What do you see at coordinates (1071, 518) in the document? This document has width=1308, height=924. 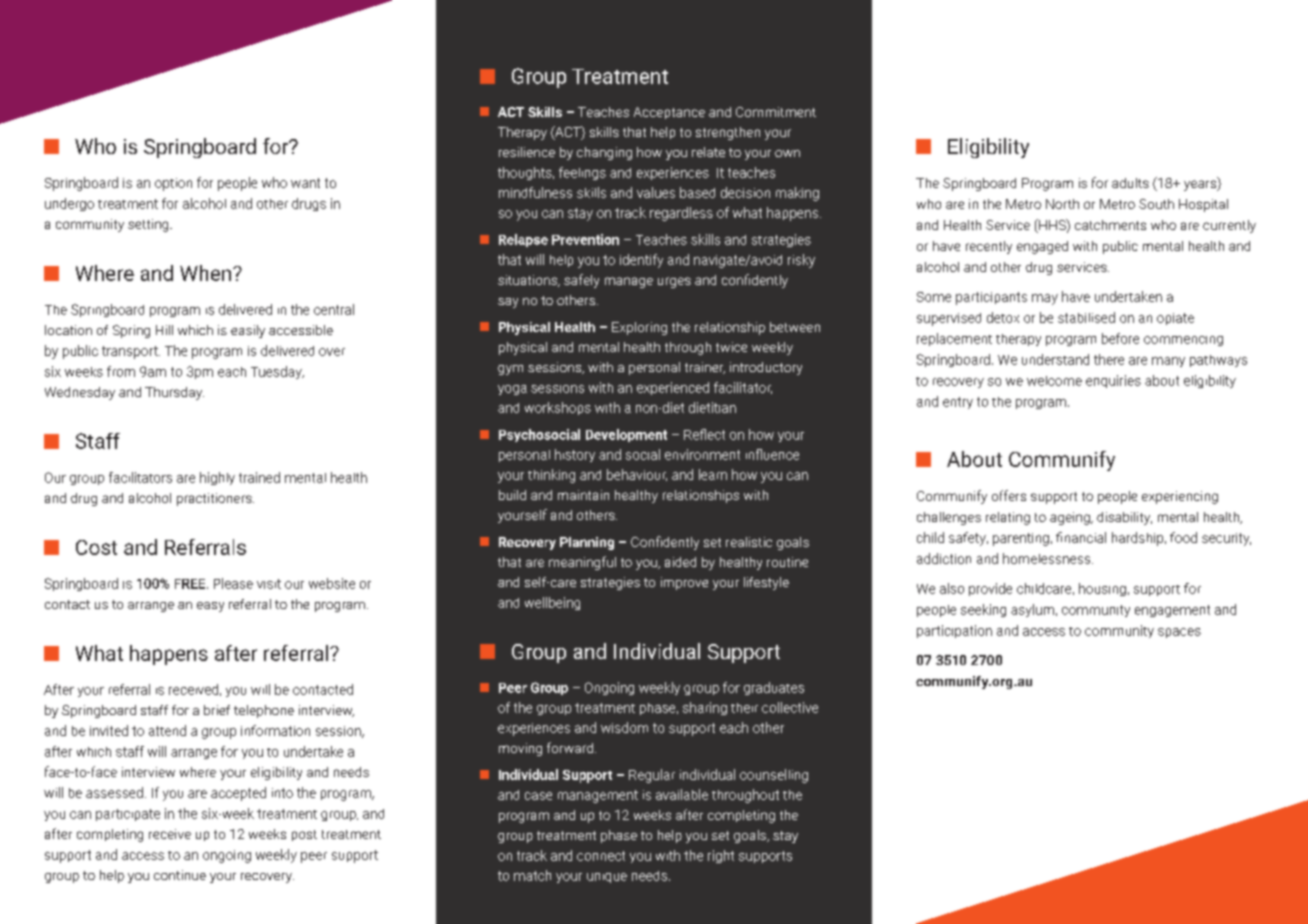 I see `ageing` at bounding box center [1071, 518].
